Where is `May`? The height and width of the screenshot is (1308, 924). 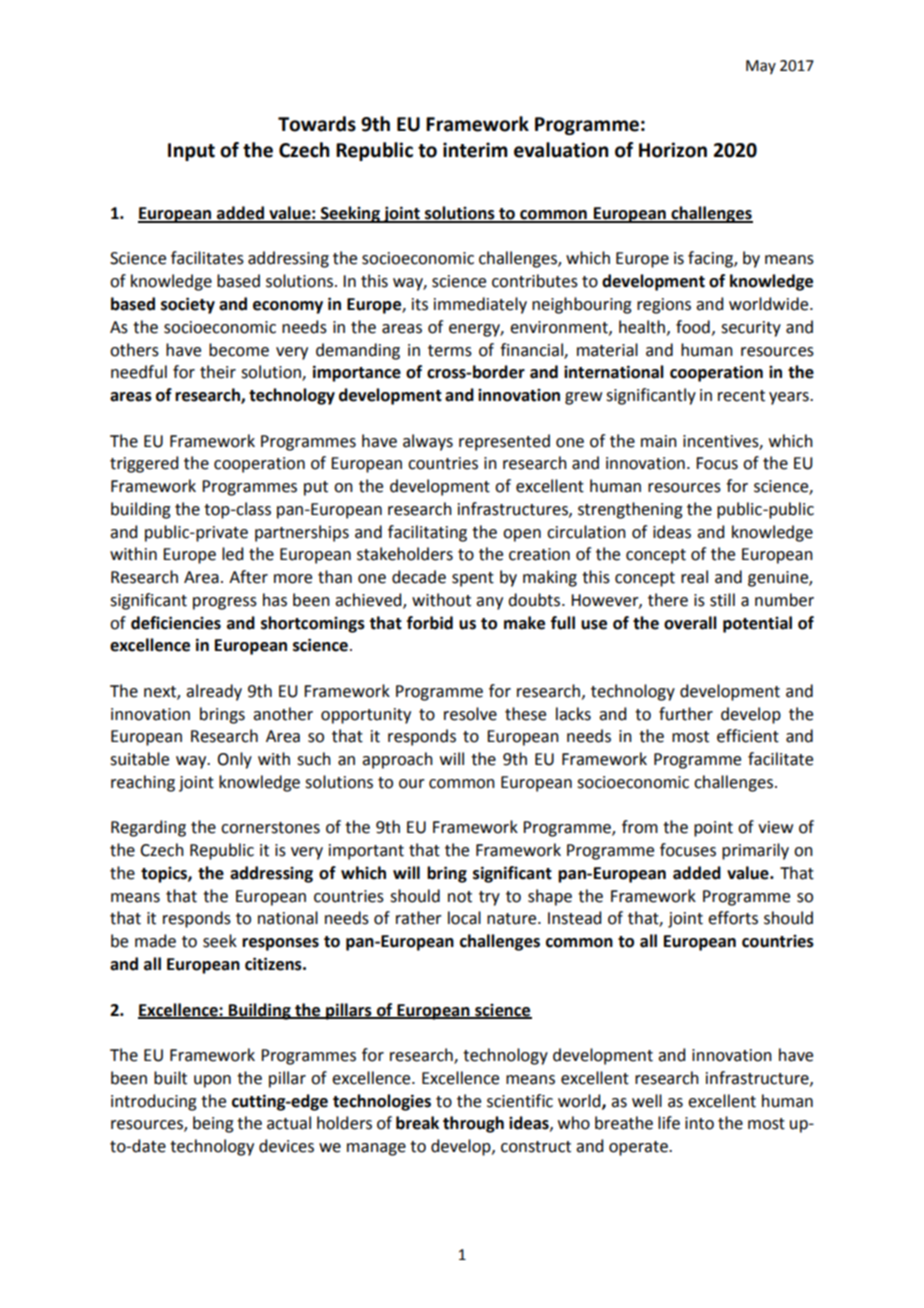
May is located at coordinates (761, 67).
